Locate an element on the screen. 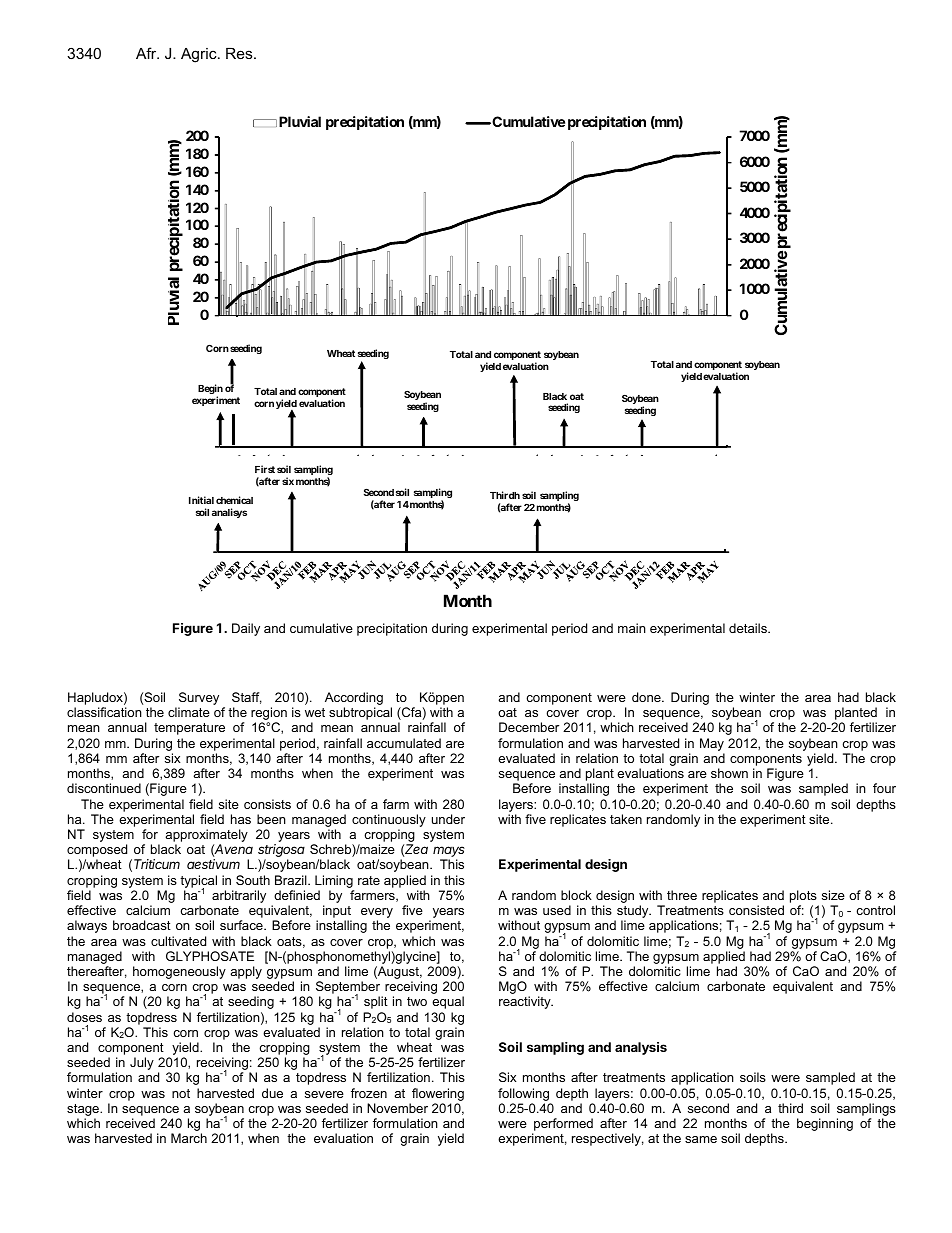 The width and height of the screenshot is (952, 1233). Daily is located at coordinates (246, 629).
